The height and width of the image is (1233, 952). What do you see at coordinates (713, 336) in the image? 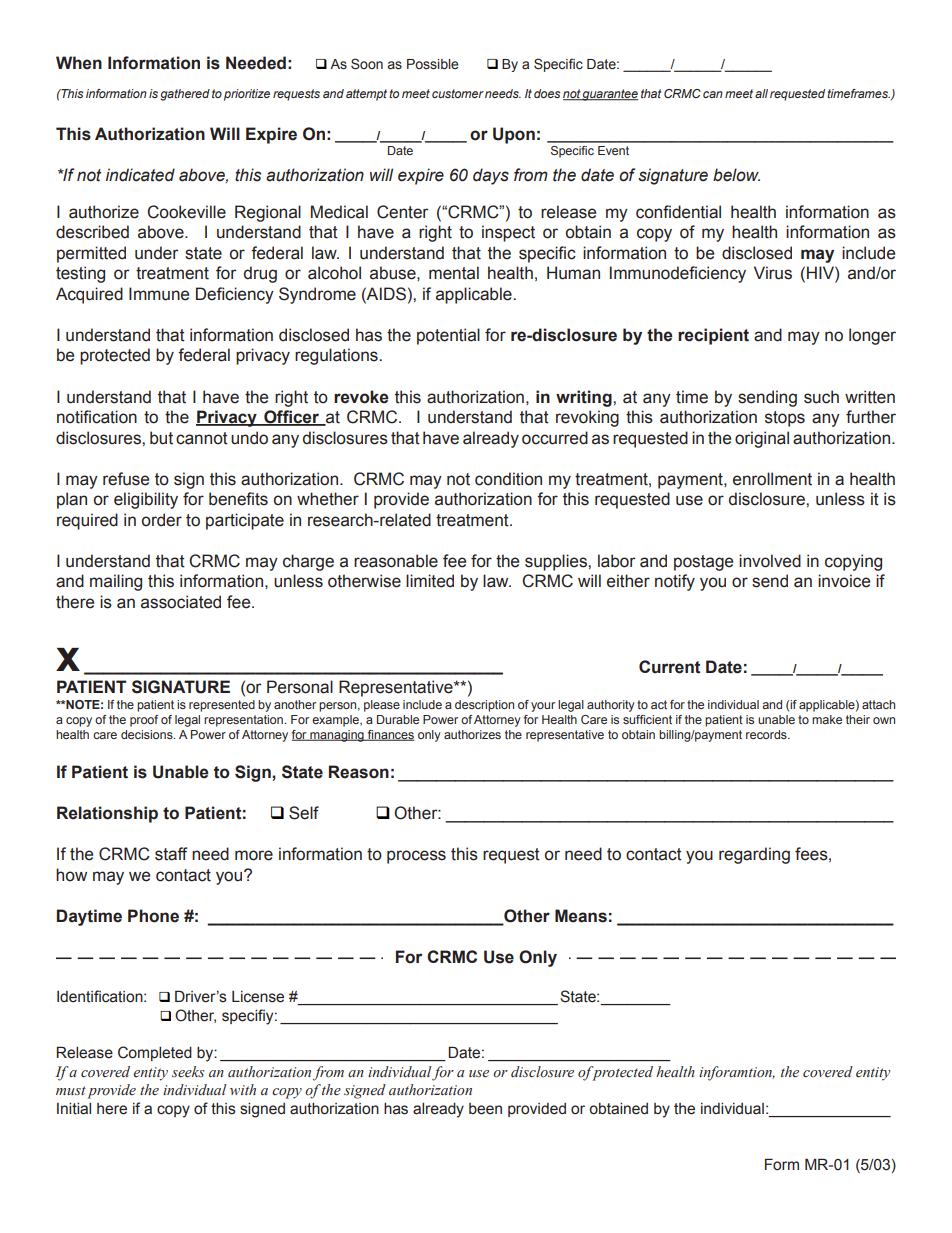
I see `recipient` at bounding box center [713, 336].
